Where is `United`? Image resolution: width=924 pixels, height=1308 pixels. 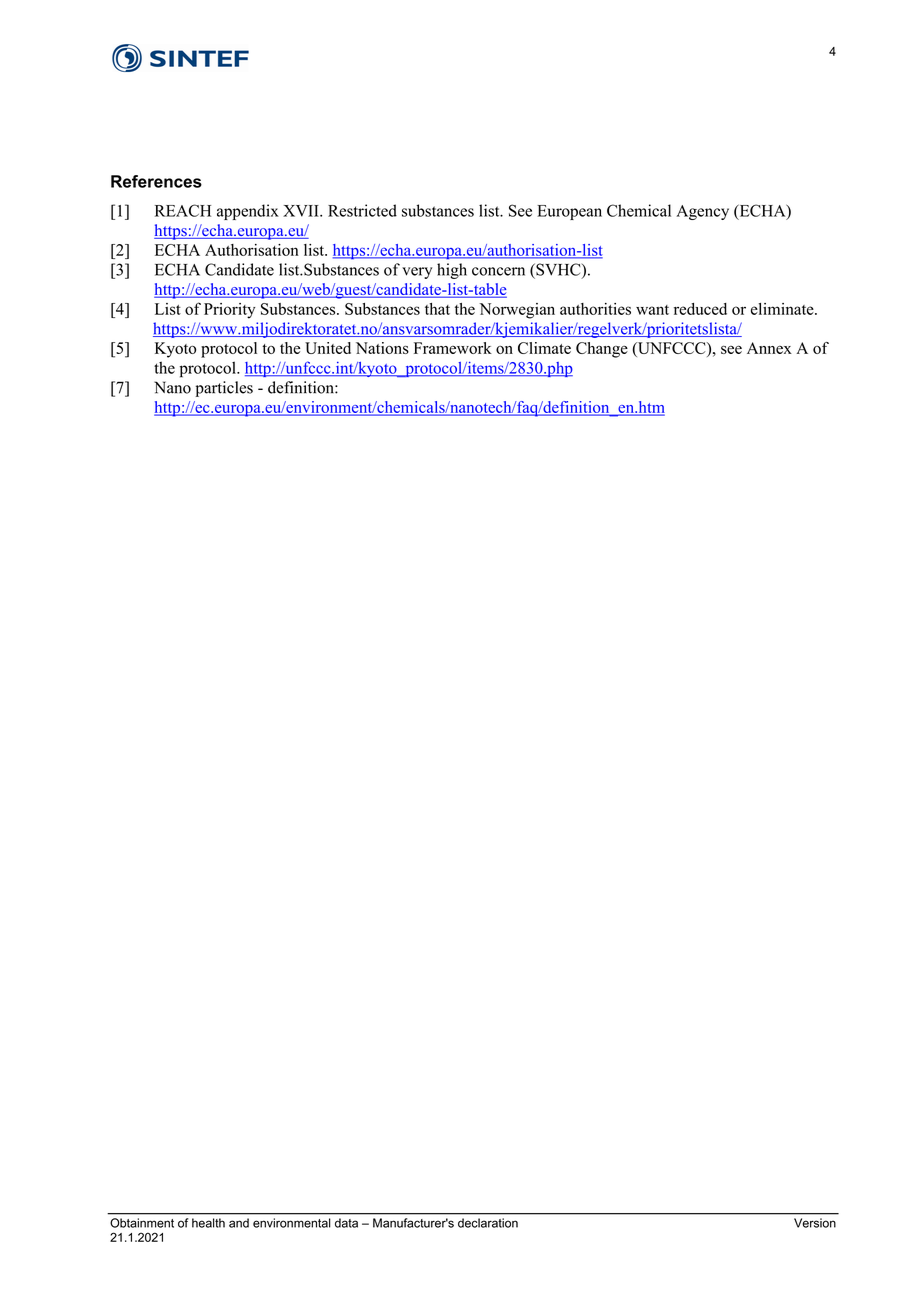
United is located at coordinates (328, 348).
